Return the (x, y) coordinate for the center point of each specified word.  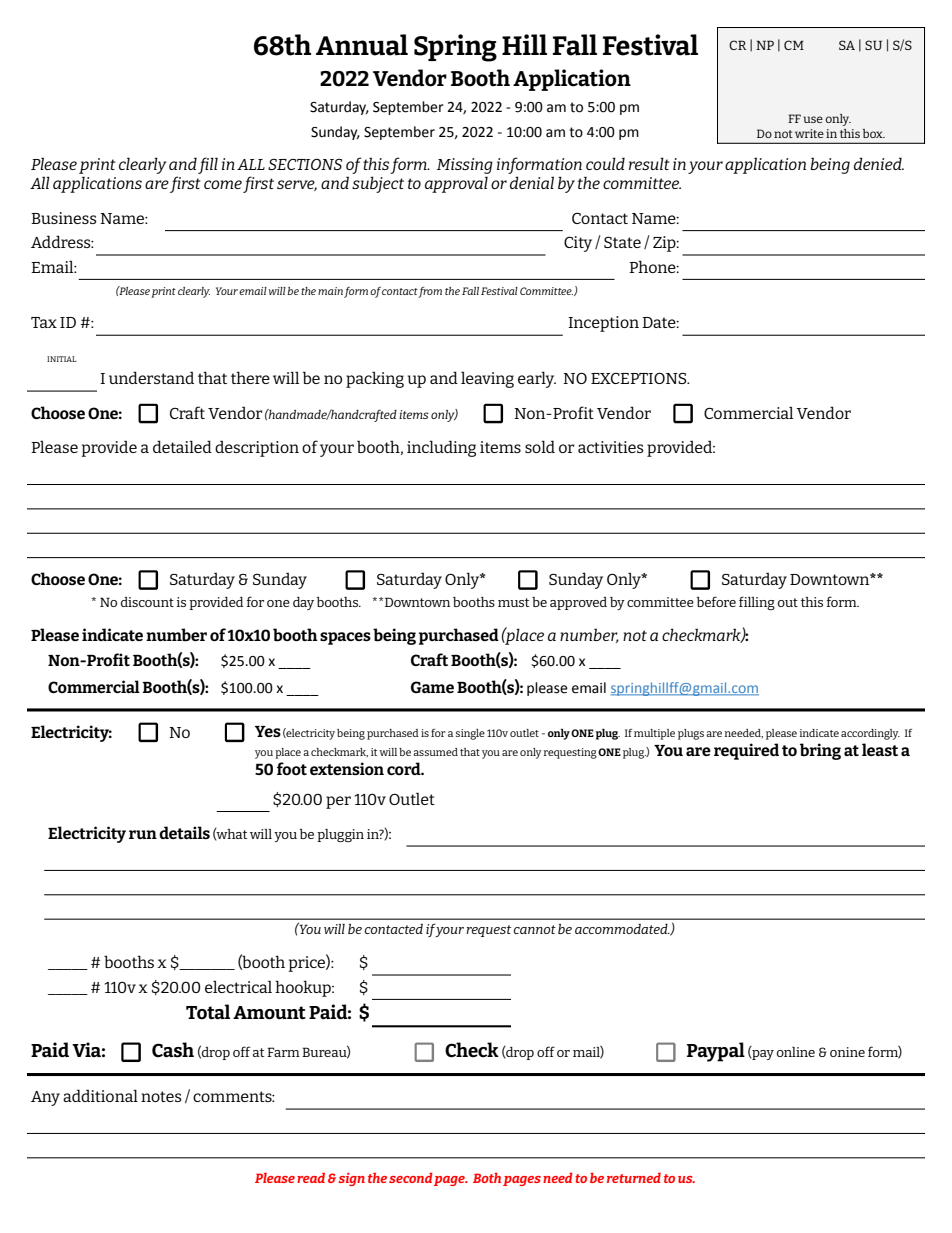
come (223, 184)
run (143, 834)
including (441, 448)
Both (487, 1178)
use (813, 119)
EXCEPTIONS (640, 378)
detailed (182, 446)
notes (161, 1096)
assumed (435, 752)
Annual (362, 45)
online (796, 1052)
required (746, 751)
